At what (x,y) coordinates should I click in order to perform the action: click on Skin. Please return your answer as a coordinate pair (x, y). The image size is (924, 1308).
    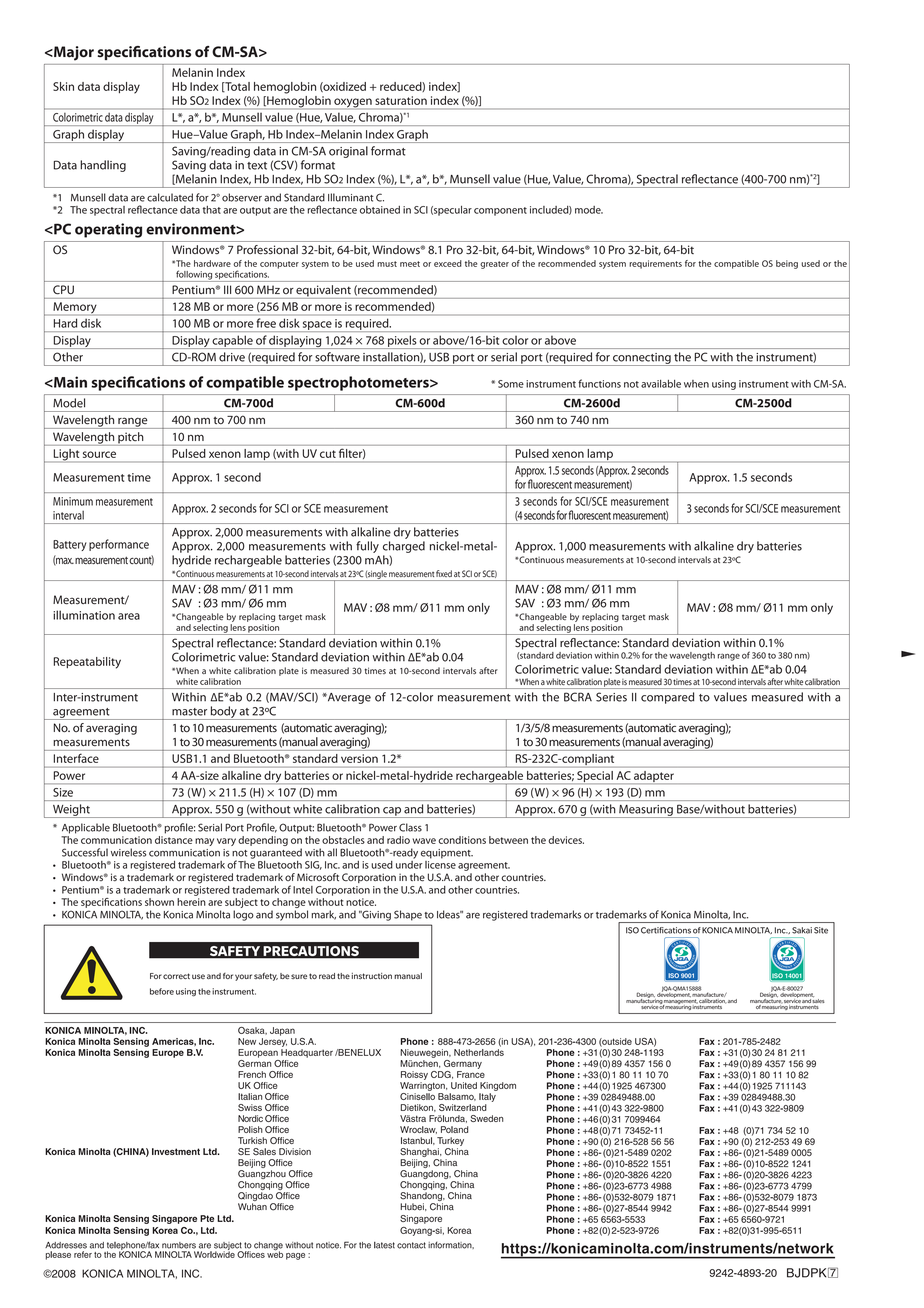
    Looking at the image, I should click on (63, 86).
